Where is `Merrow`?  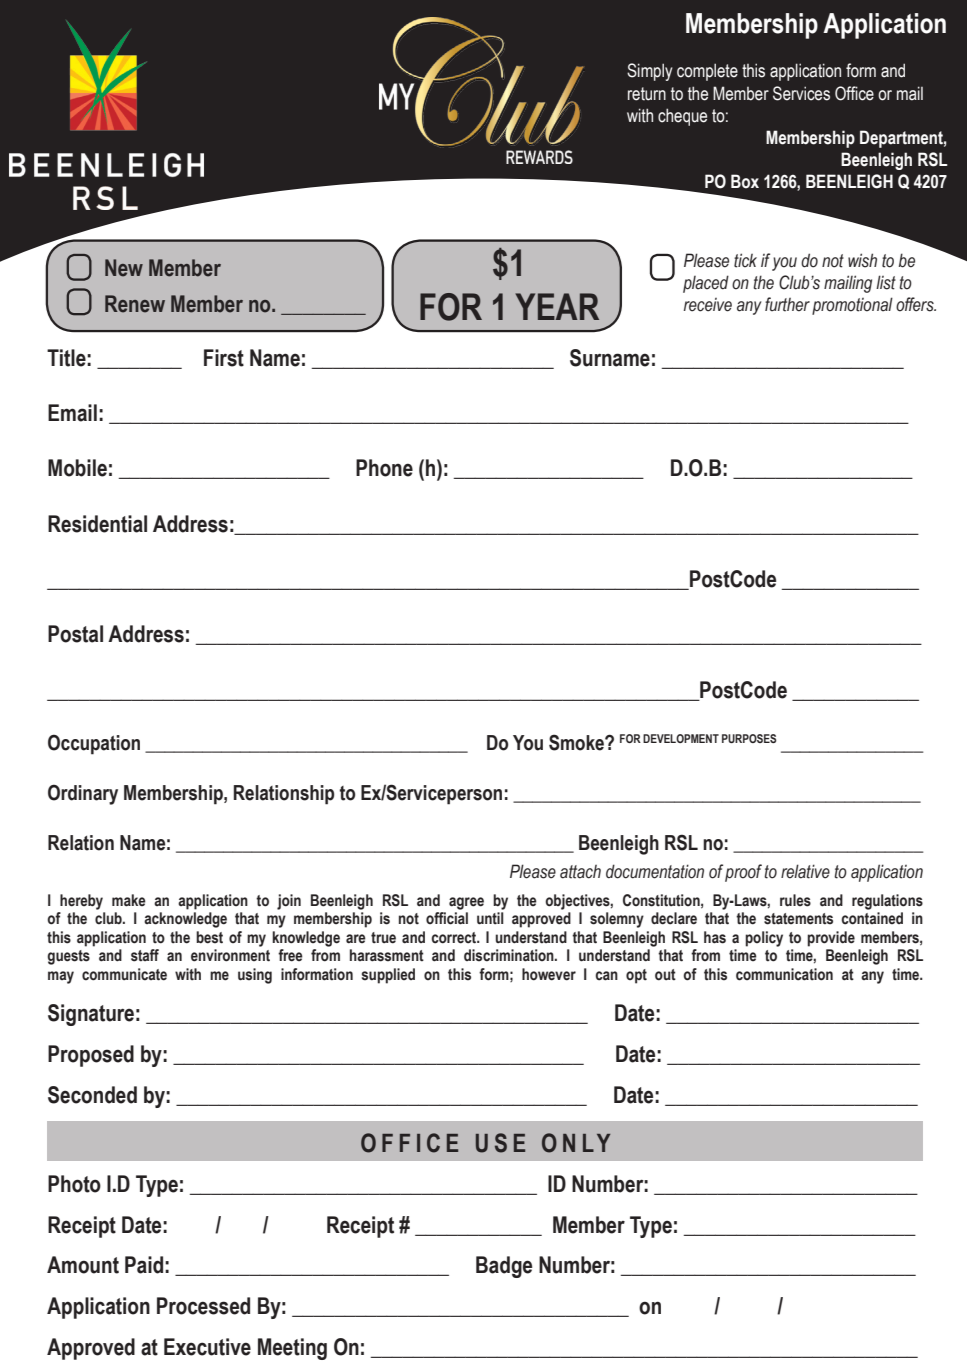
Merrow is located at coordinates (159, 240).
